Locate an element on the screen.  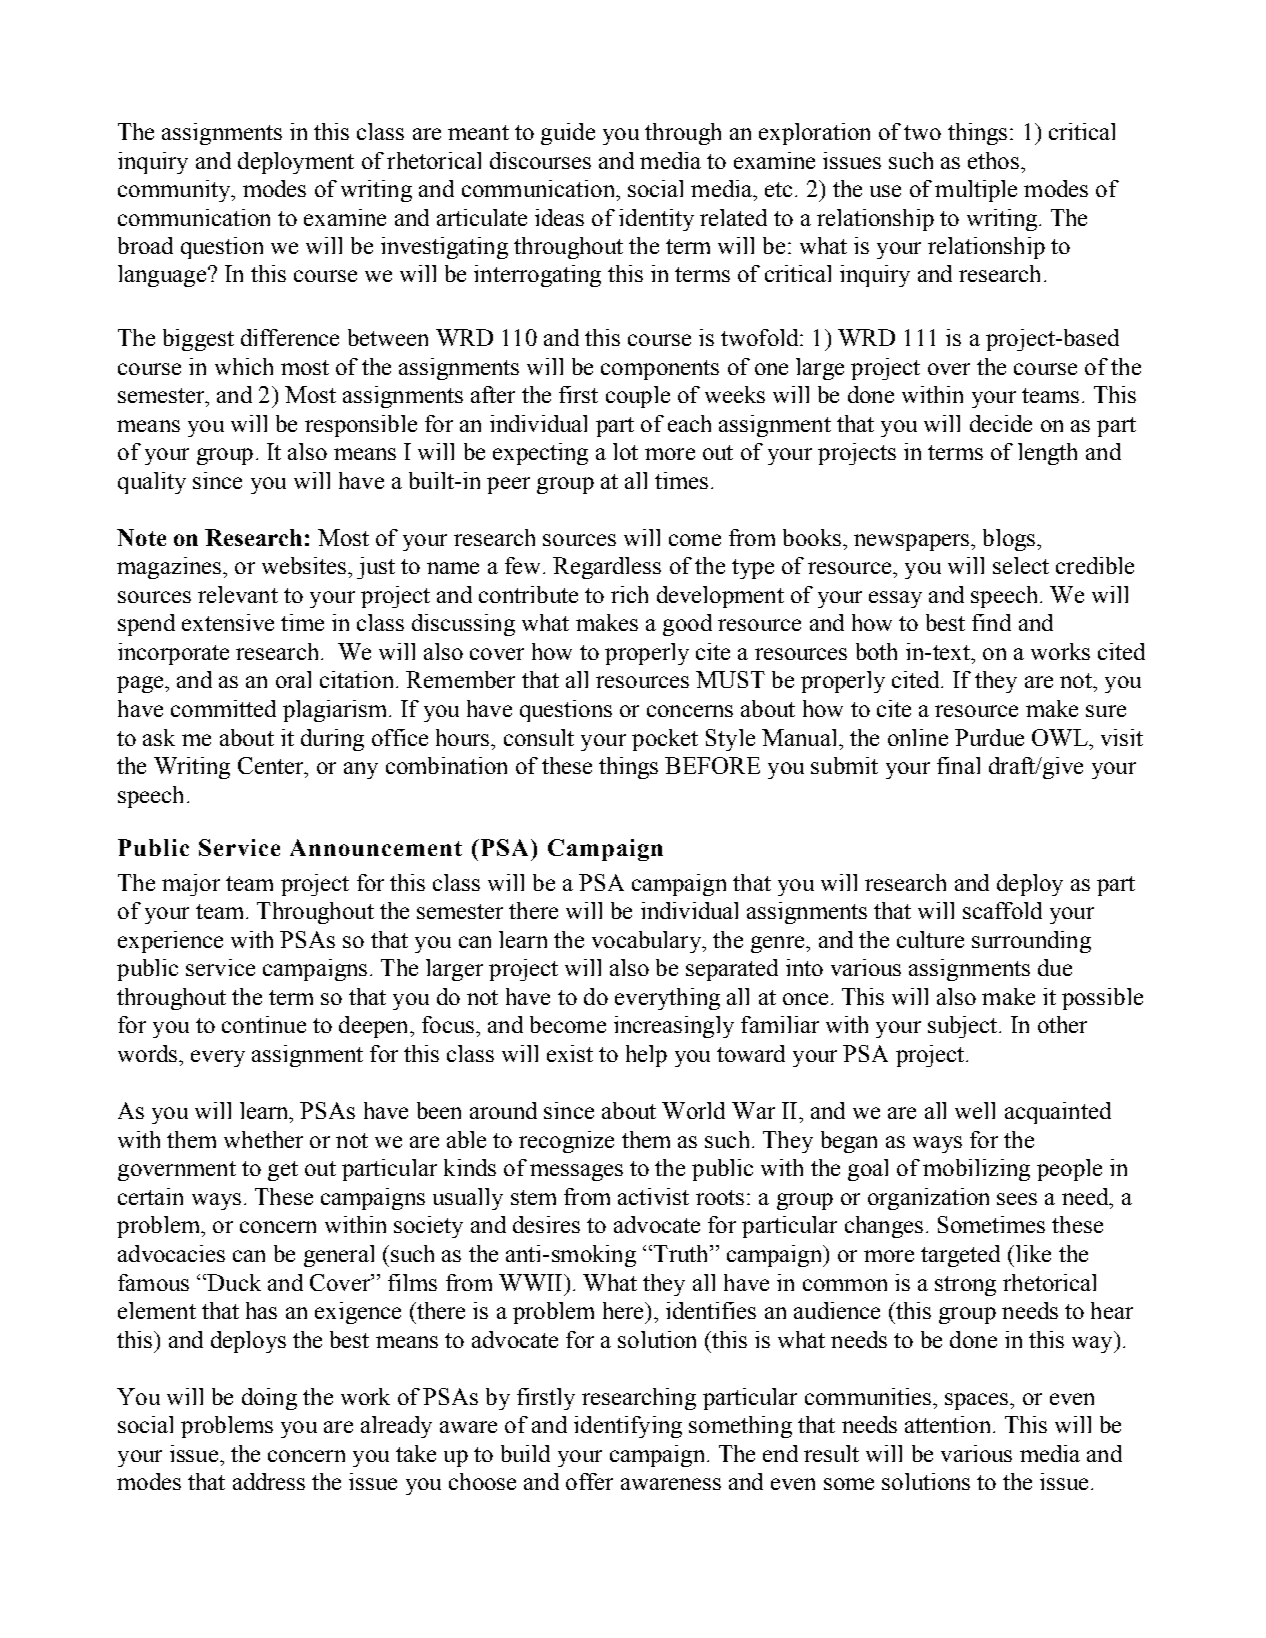
rich is located at coordinates (629, 594).
